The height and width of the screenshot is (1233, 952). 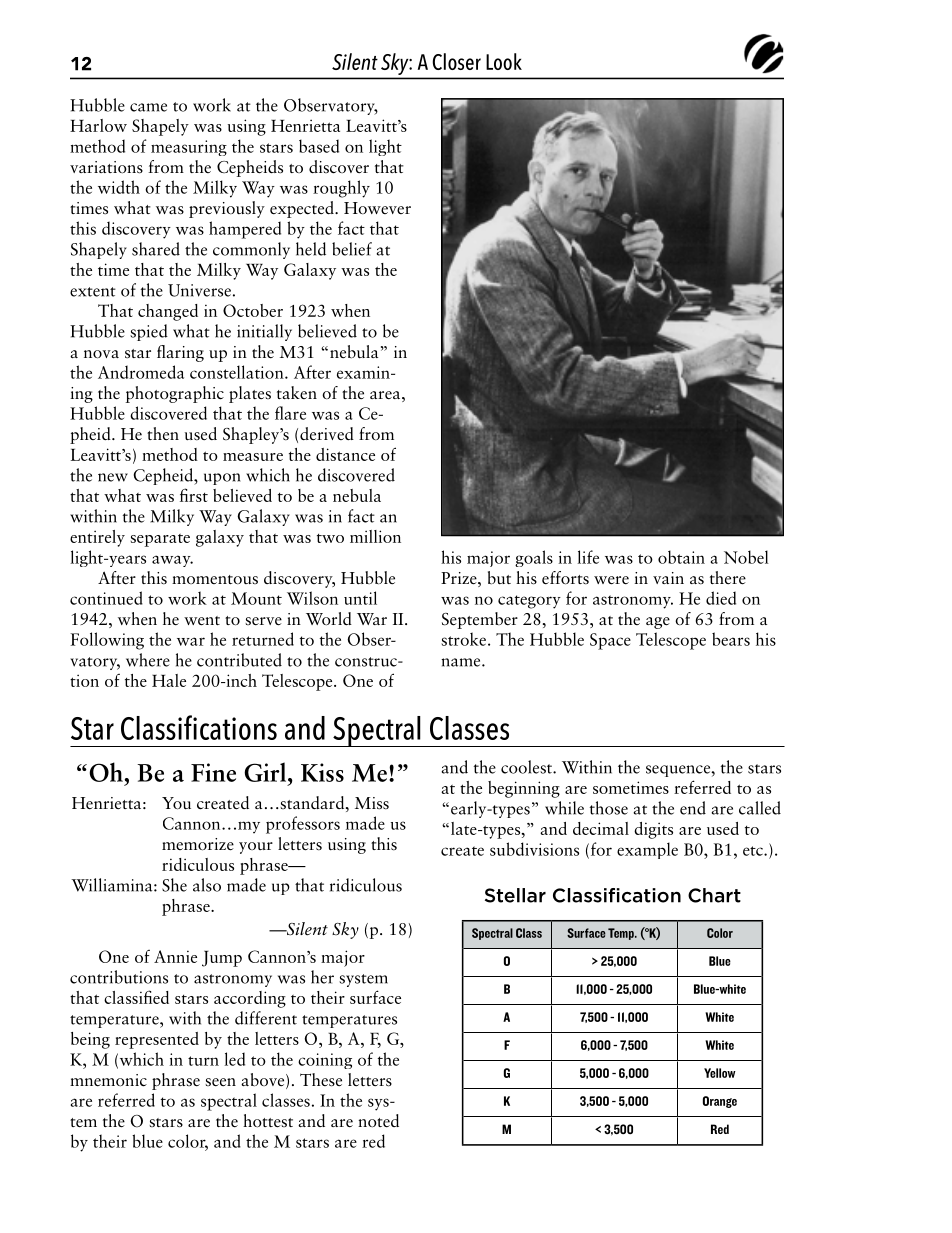 I want to click on Closer, so click(x=456, y=61).
